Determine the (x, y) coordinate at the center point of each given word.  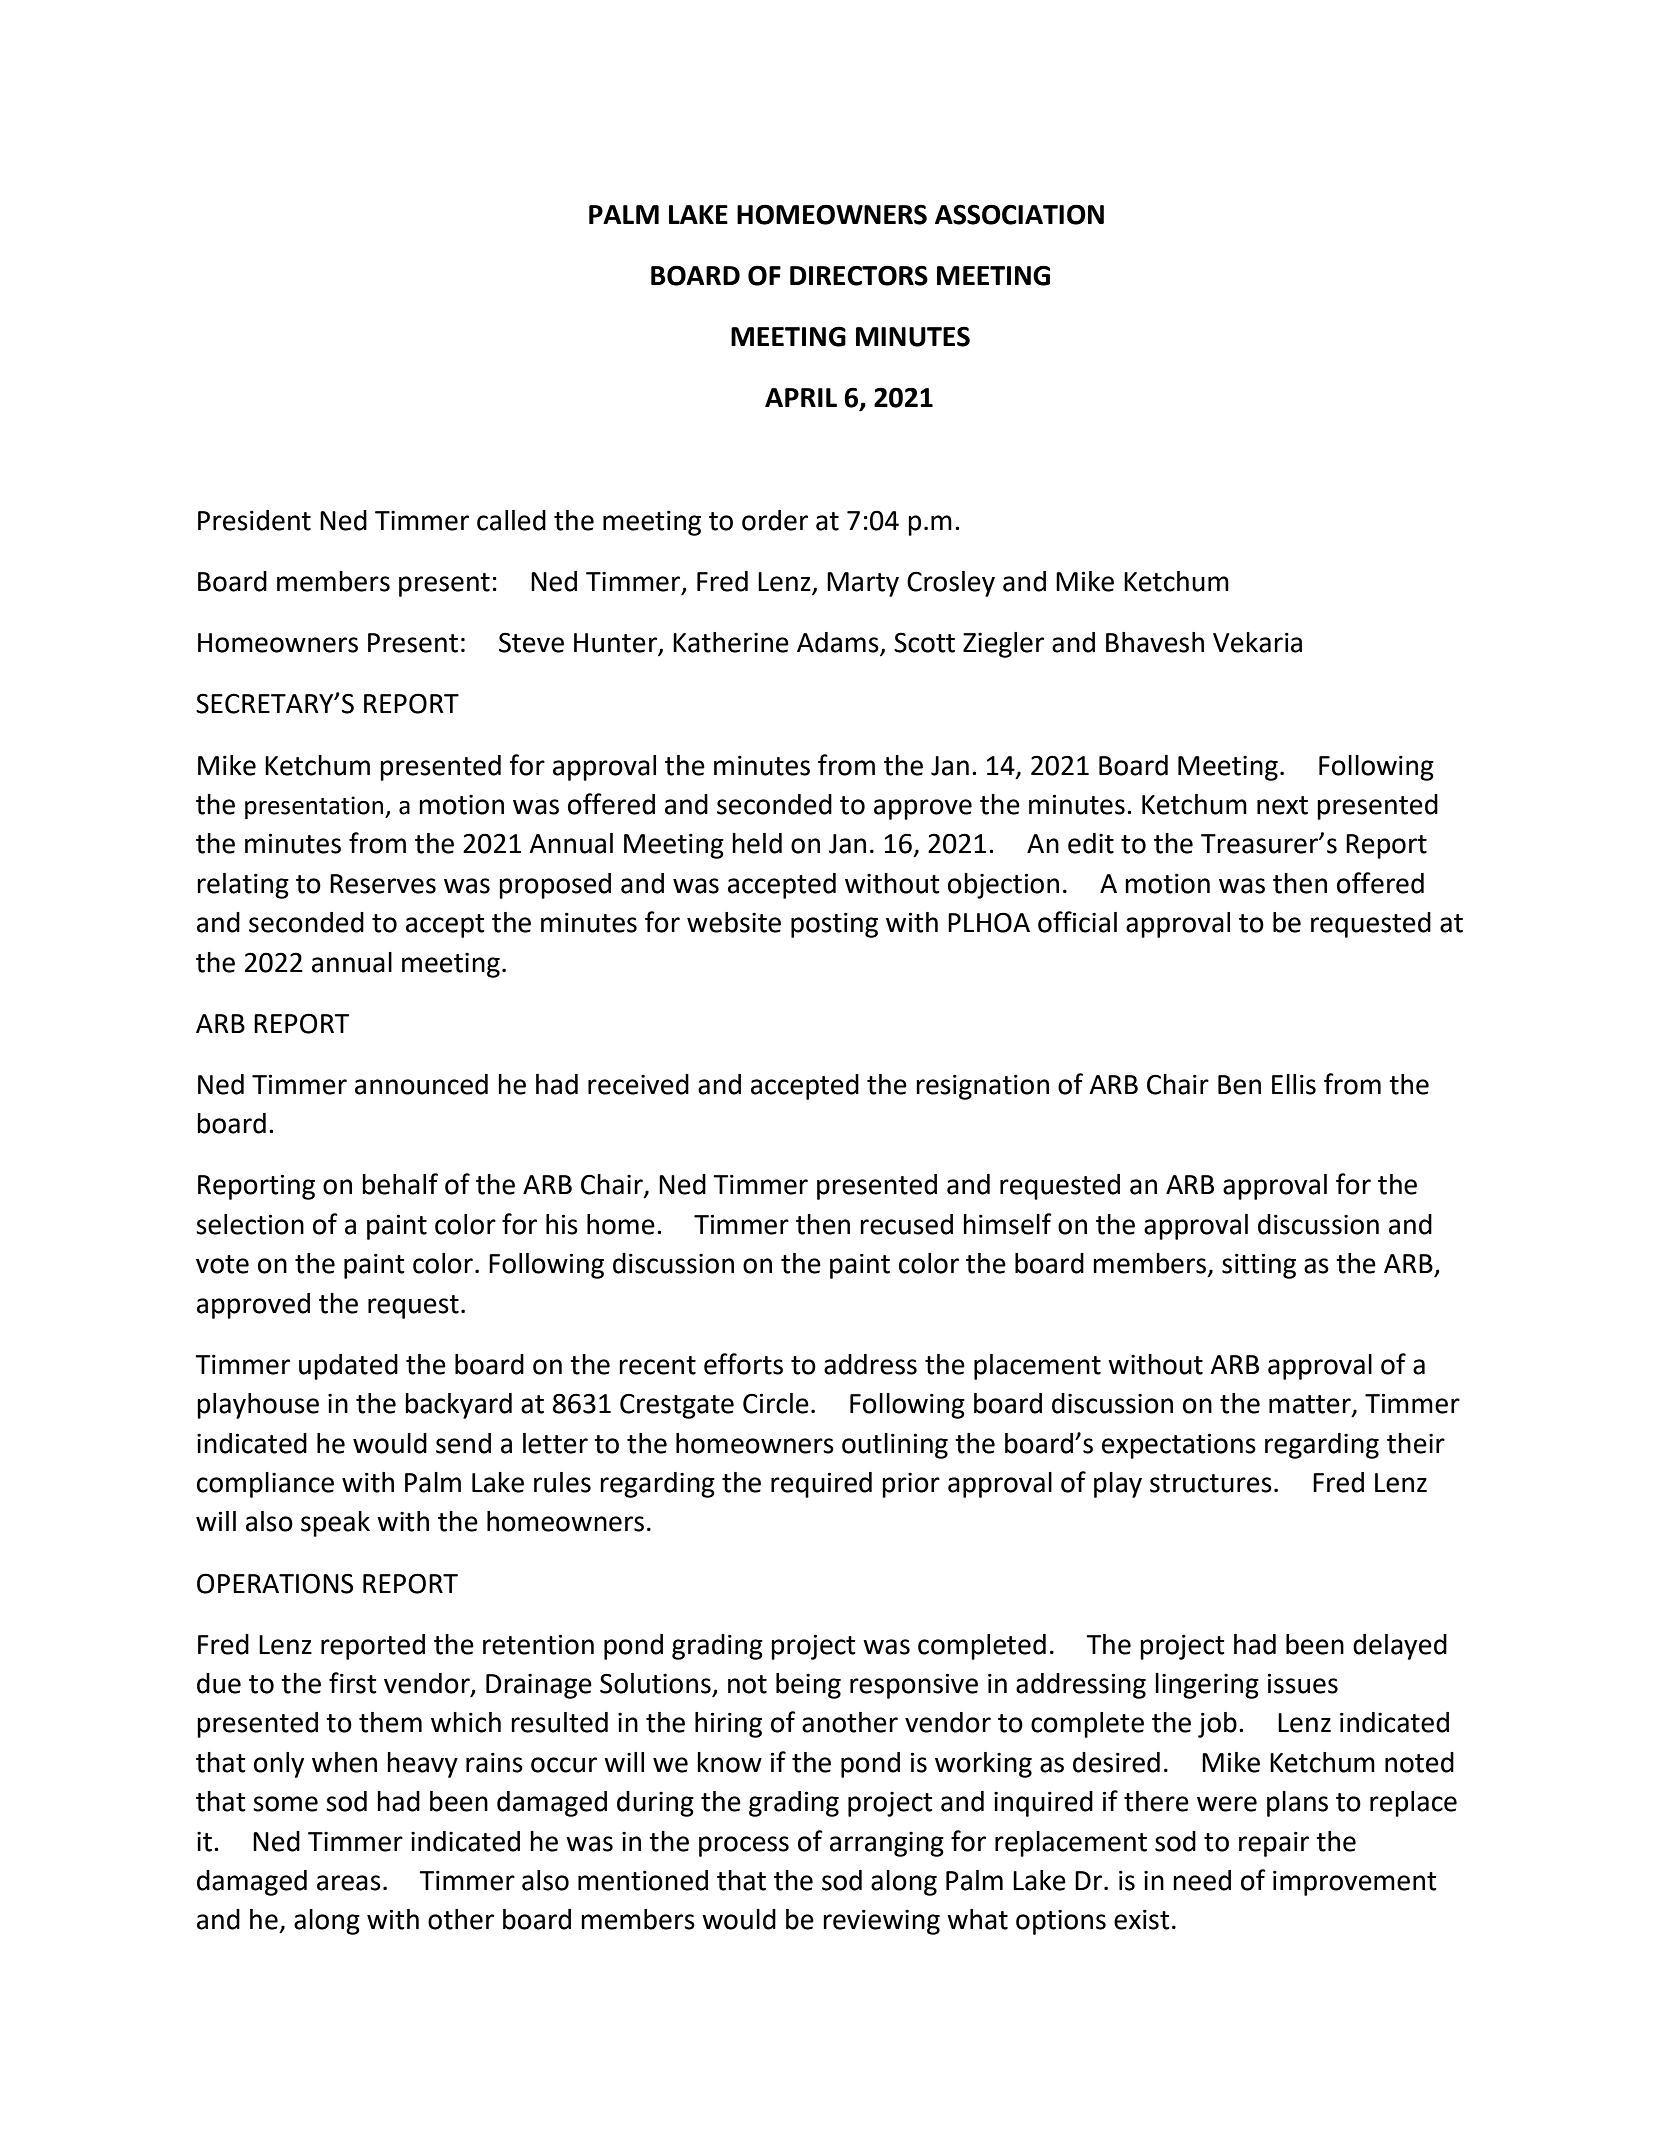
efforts (743, 1364)
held (757, 843)
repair (1274, 1844)
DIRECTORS (859, 275)
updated (348, 1367)
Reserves (383, 884)
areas (349, 1883)
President (254, 520)
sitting (1259, 1266)
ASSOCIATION (1019, 214)
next (1282, 805)
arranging (887, 1844)
